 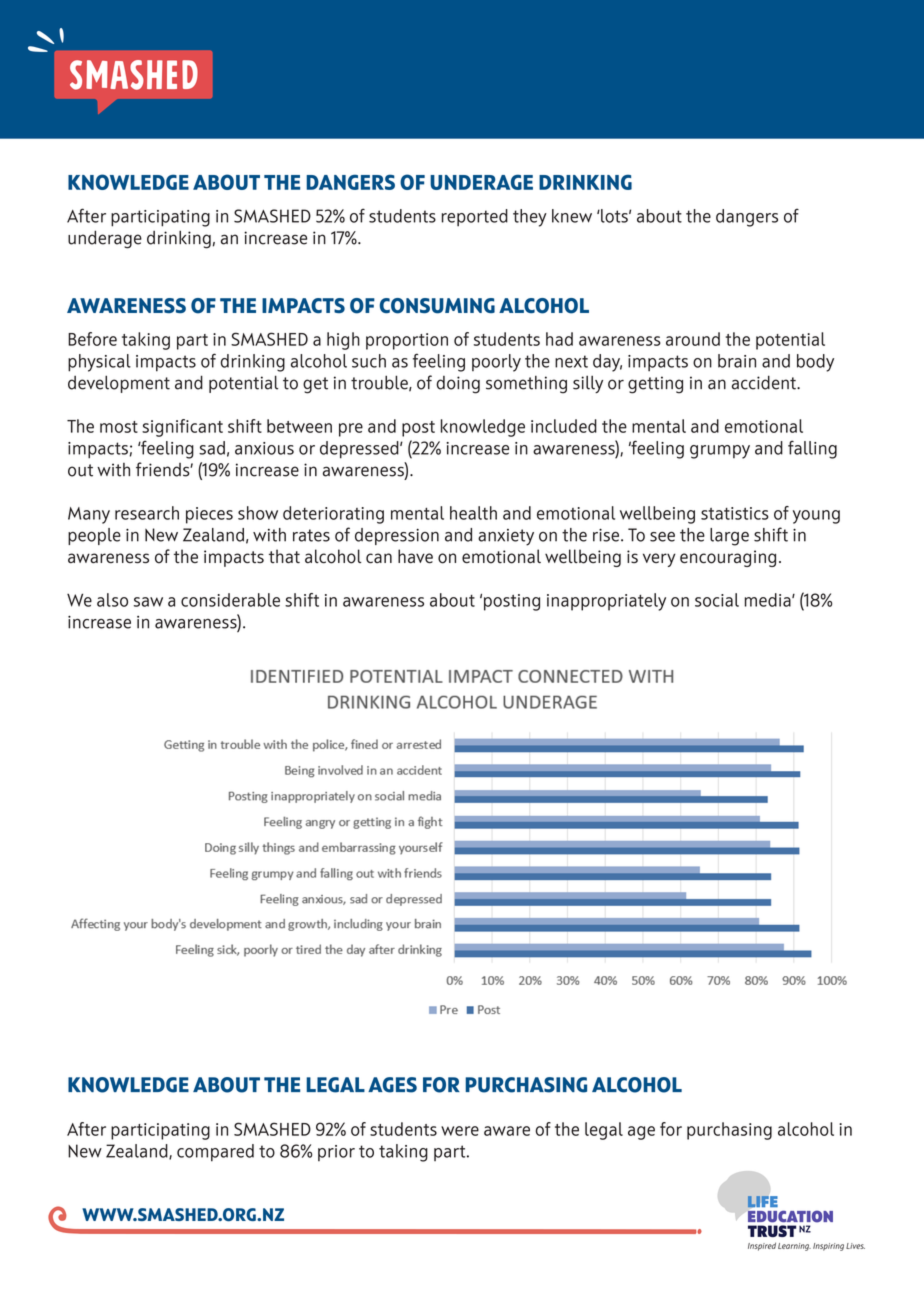 What do you see at coordinates (717, 600) in the screenshot?
I see `social` at bounding box center [717, 600].
